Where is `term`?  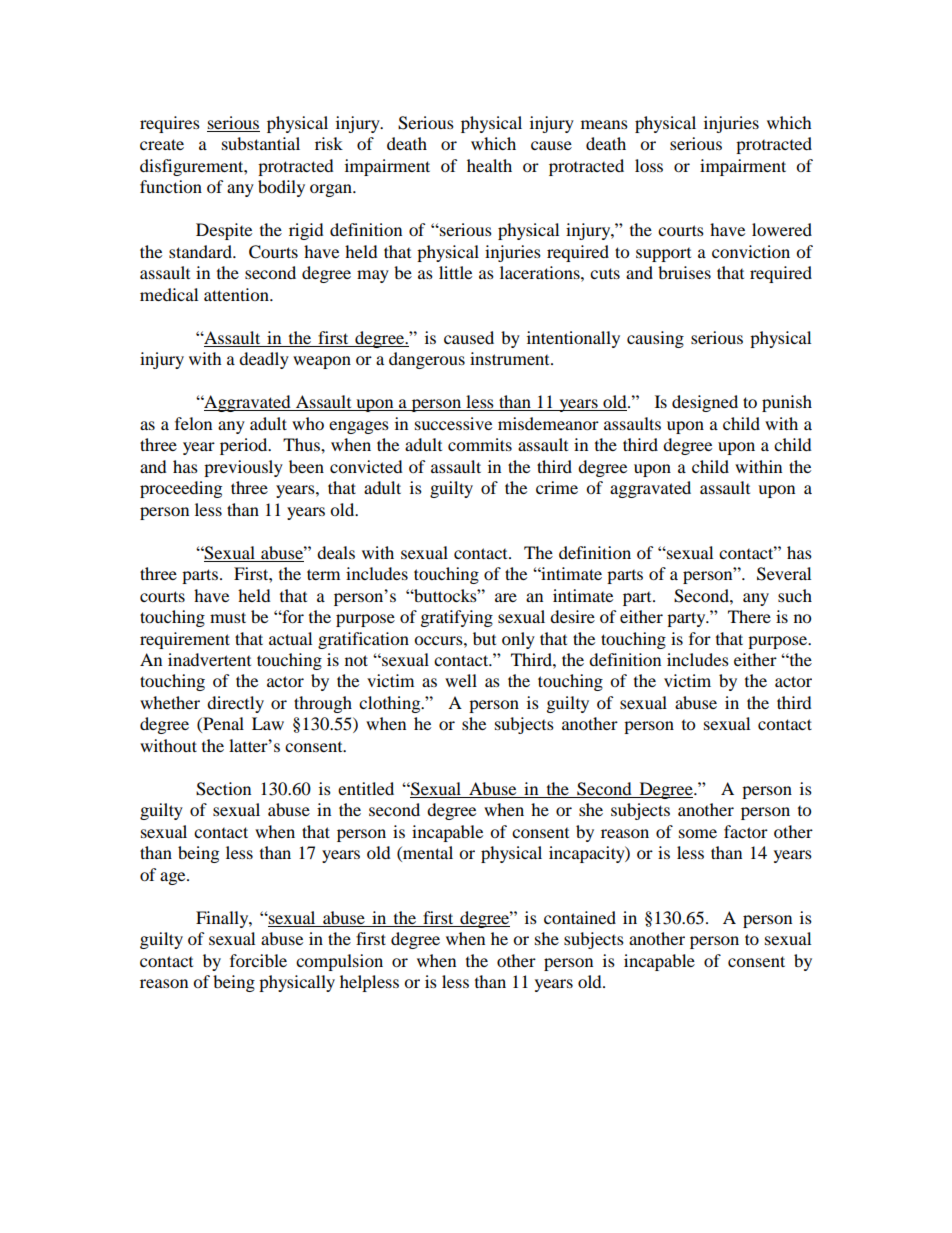
term is located at coordinates (323, 574).
